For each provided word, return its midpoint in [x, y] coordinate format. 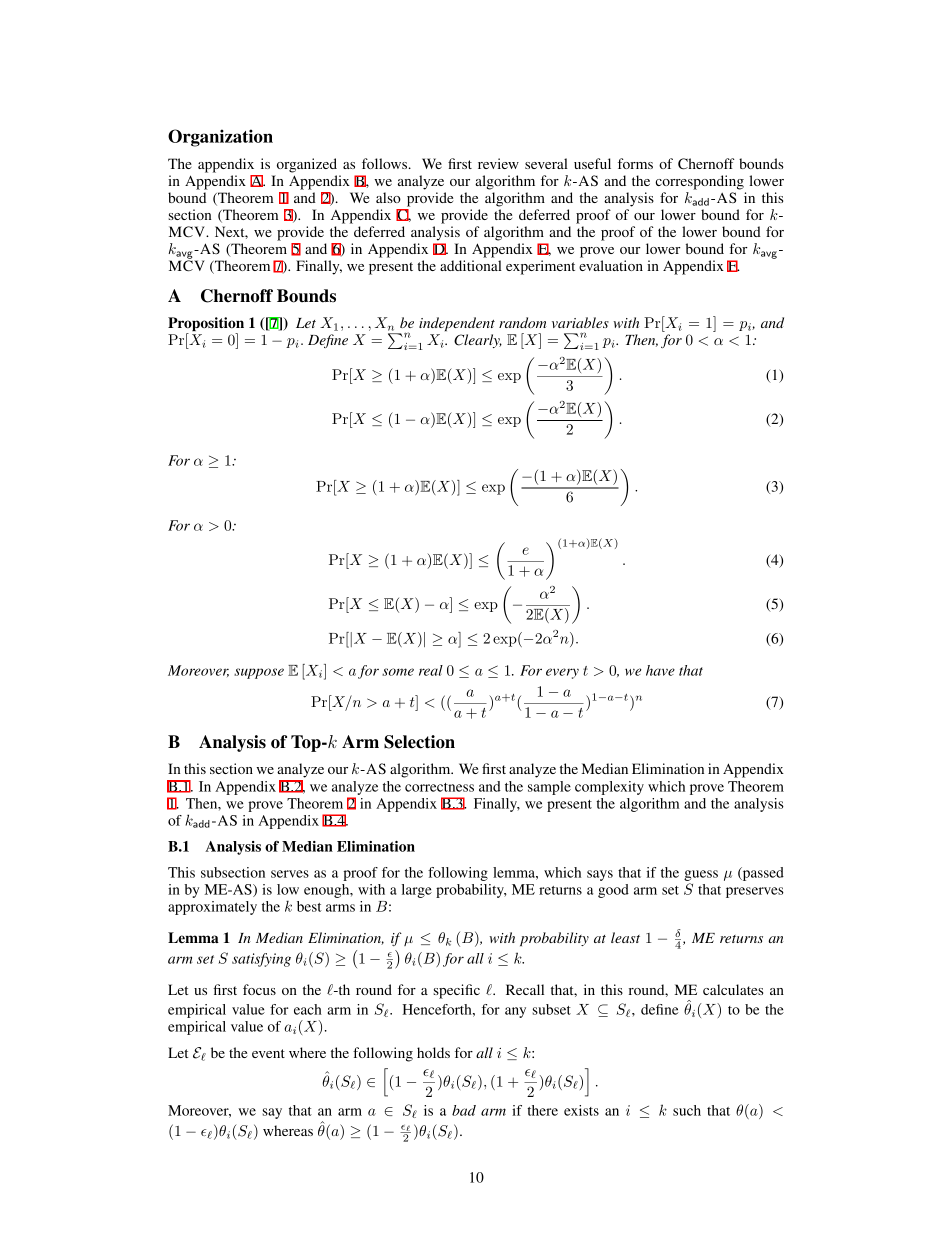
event [268, 1053]
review [498, 163]
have [660, 670]
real [431, 670]
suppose [259, 673]
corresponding [699, 182]
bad [464, 1110]
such [687, 1110]
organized [307, 165]
